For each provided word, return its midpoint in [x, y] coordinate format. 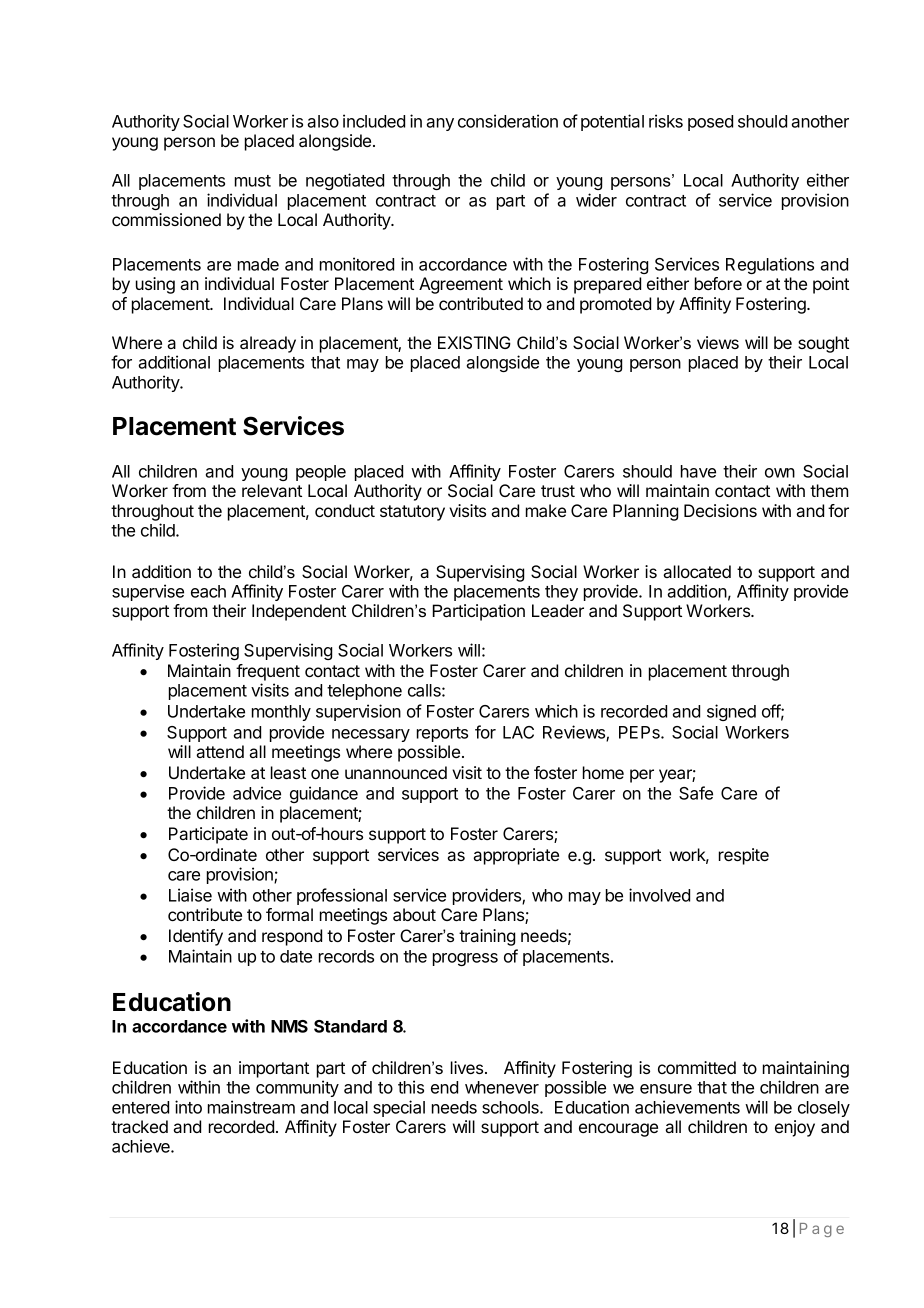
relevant [272, 490]
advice [257, 793]
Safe [696, 793]
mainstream [251, 1107]
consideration [508, 121]
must [253, 181]
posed [710, 123]
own [780, 473]
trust [558, 491]
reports [442, 734]
